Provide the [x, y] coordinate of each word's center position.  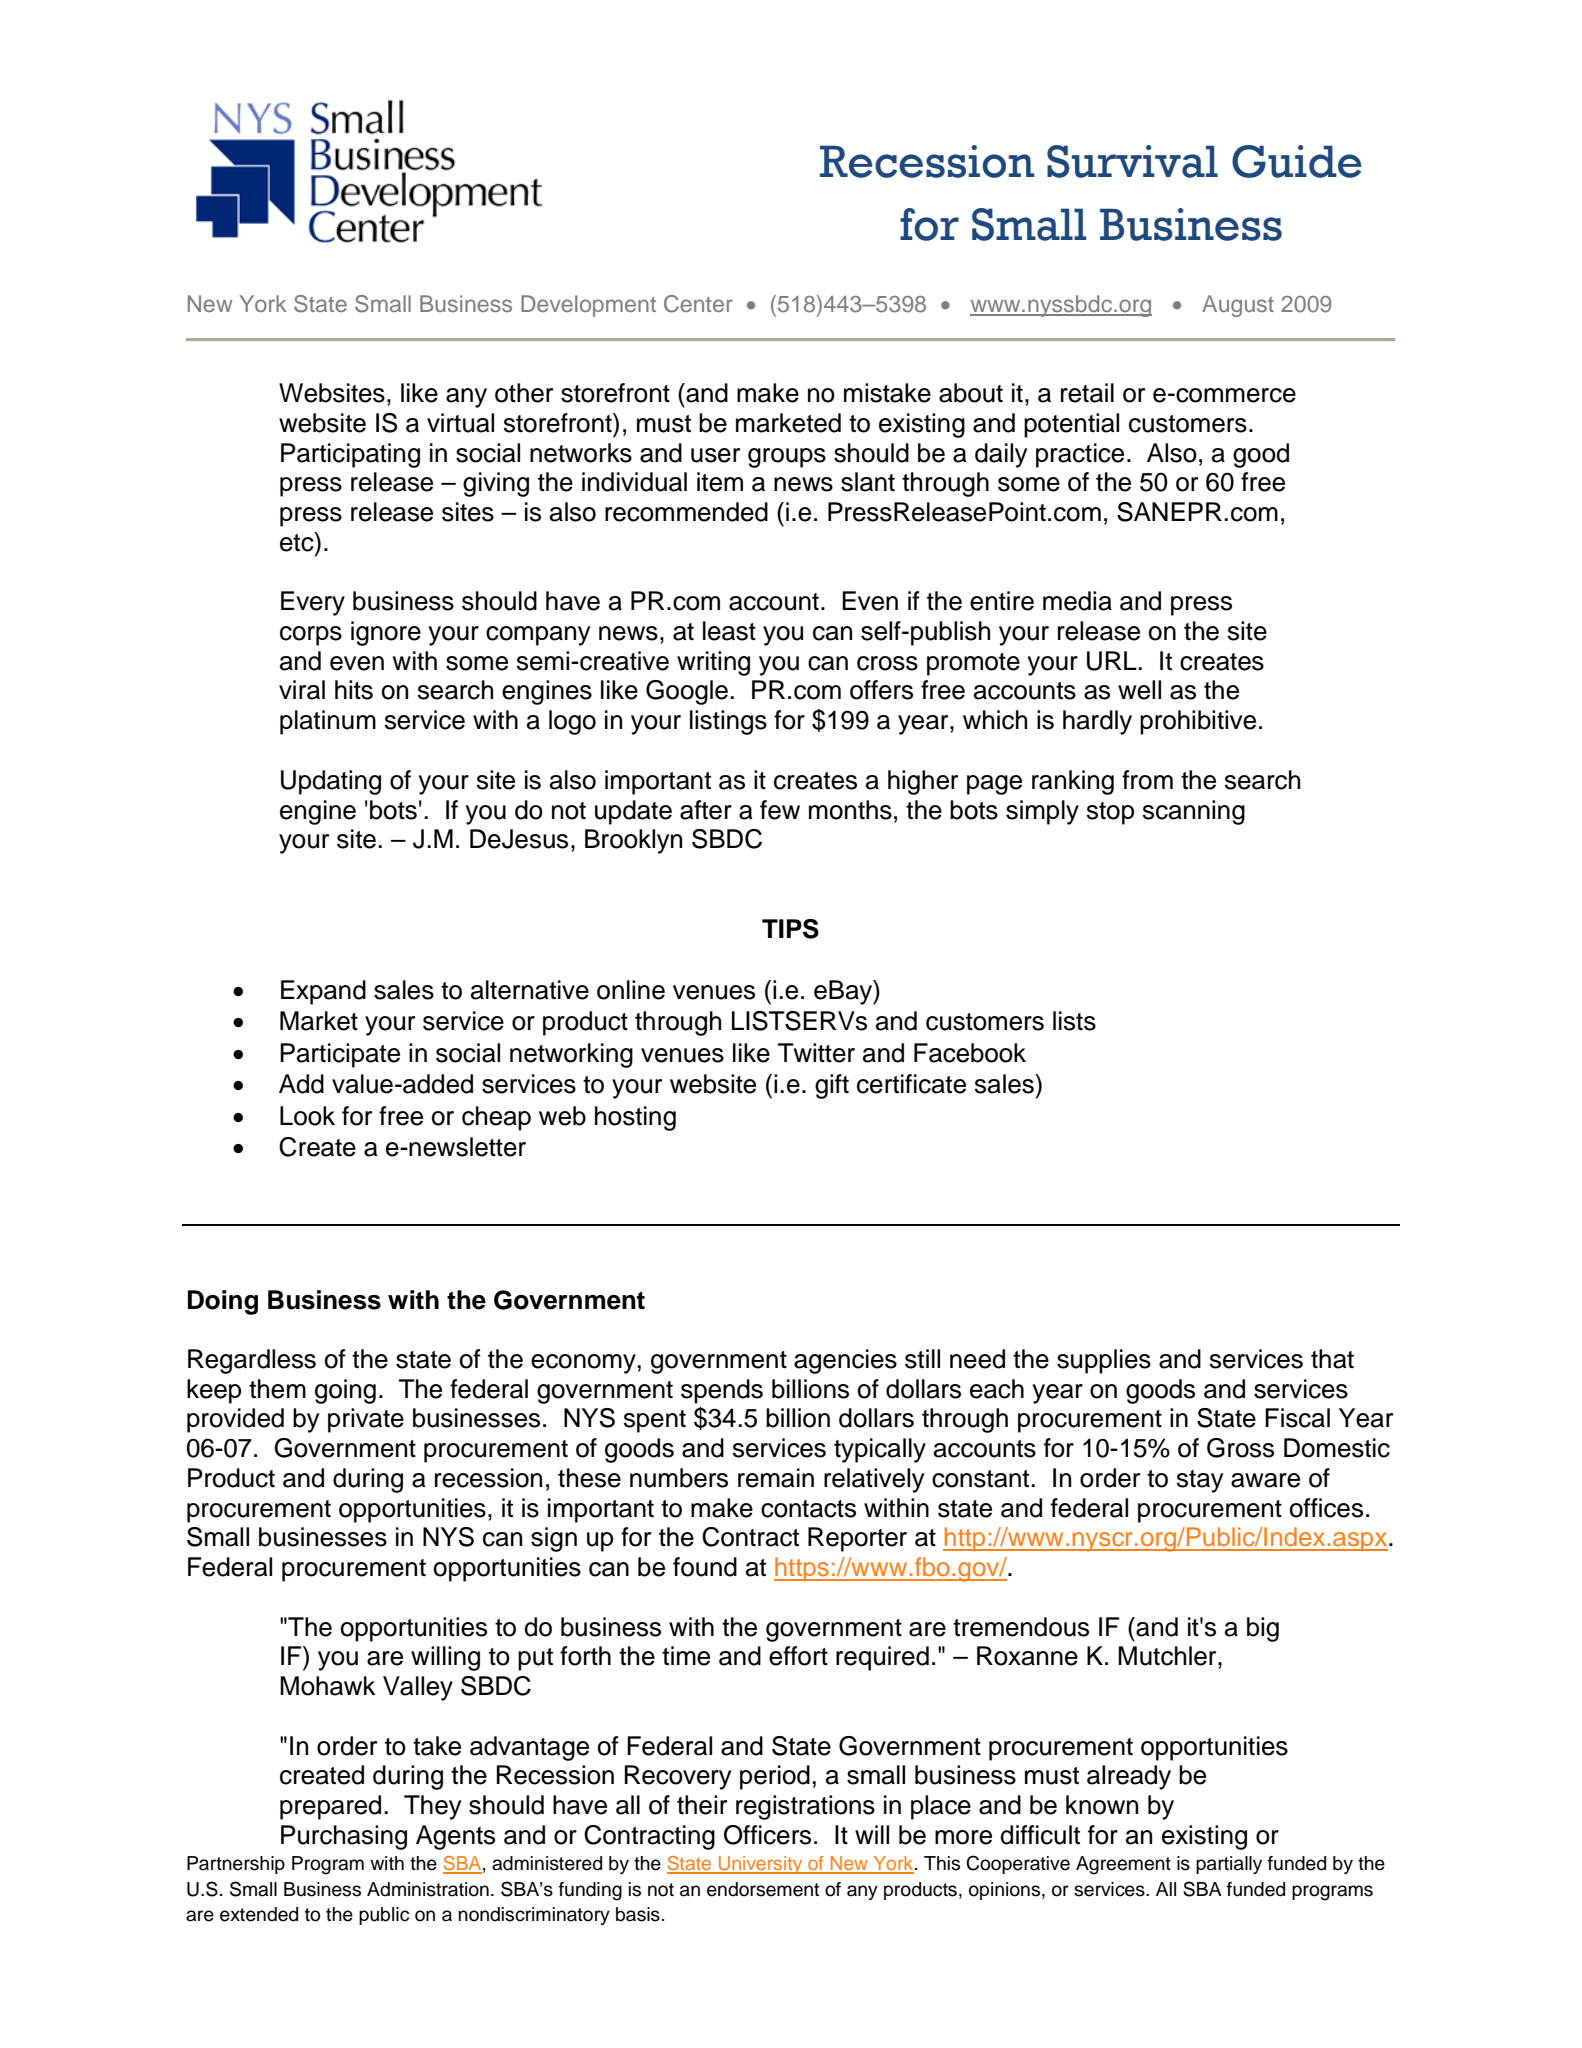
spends [722, 1391]
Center [698, 304]
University [761, 1865]
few [780, 810]
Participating [350, 455]
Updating [331, 782]
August [1238, 306]
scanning [1194, 812]
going [345, 1391]
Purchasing [344, 1837]
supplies [1104, 1361]
